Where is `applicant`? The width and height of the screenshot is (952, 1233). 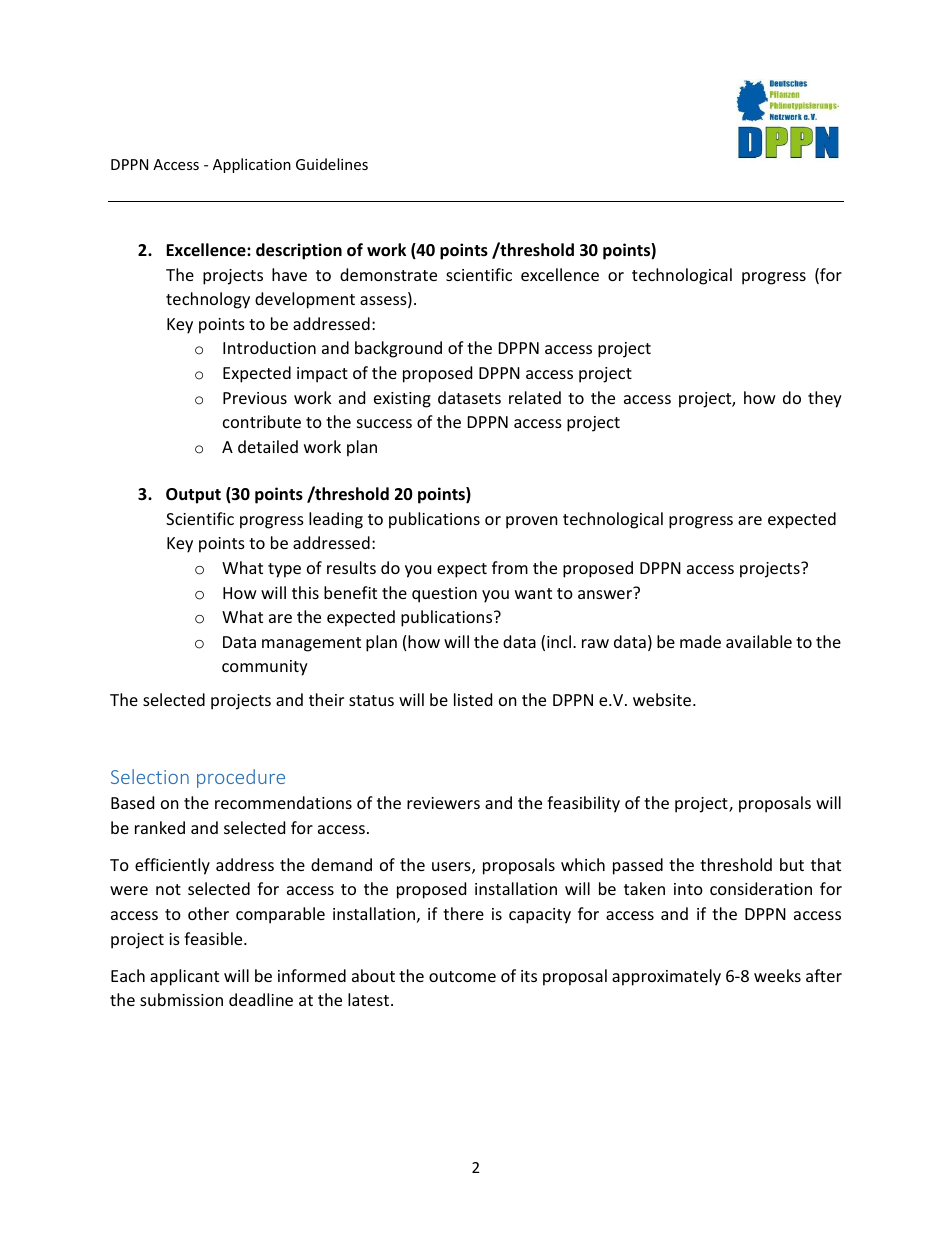 applicant is located at coordinates (184, 977).
